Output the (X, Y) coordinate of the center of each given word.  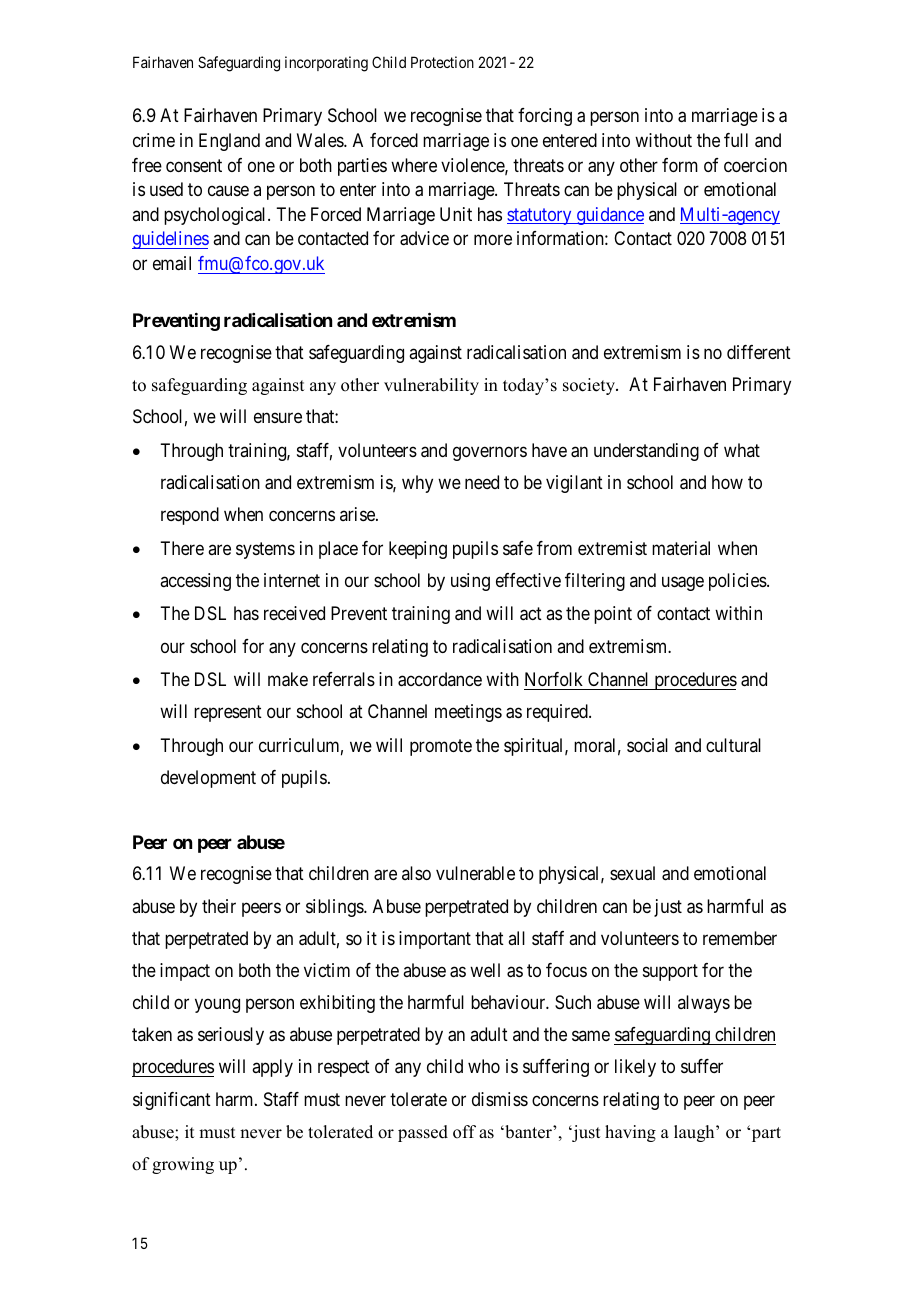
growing (183, 1165)
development (208, 779)
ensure (278, 418)
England (229, 142)
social (647, 745)
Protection (442, 62)
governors (490, 453)
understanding (646, 452)
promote (441, 747)
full (736, 140)
